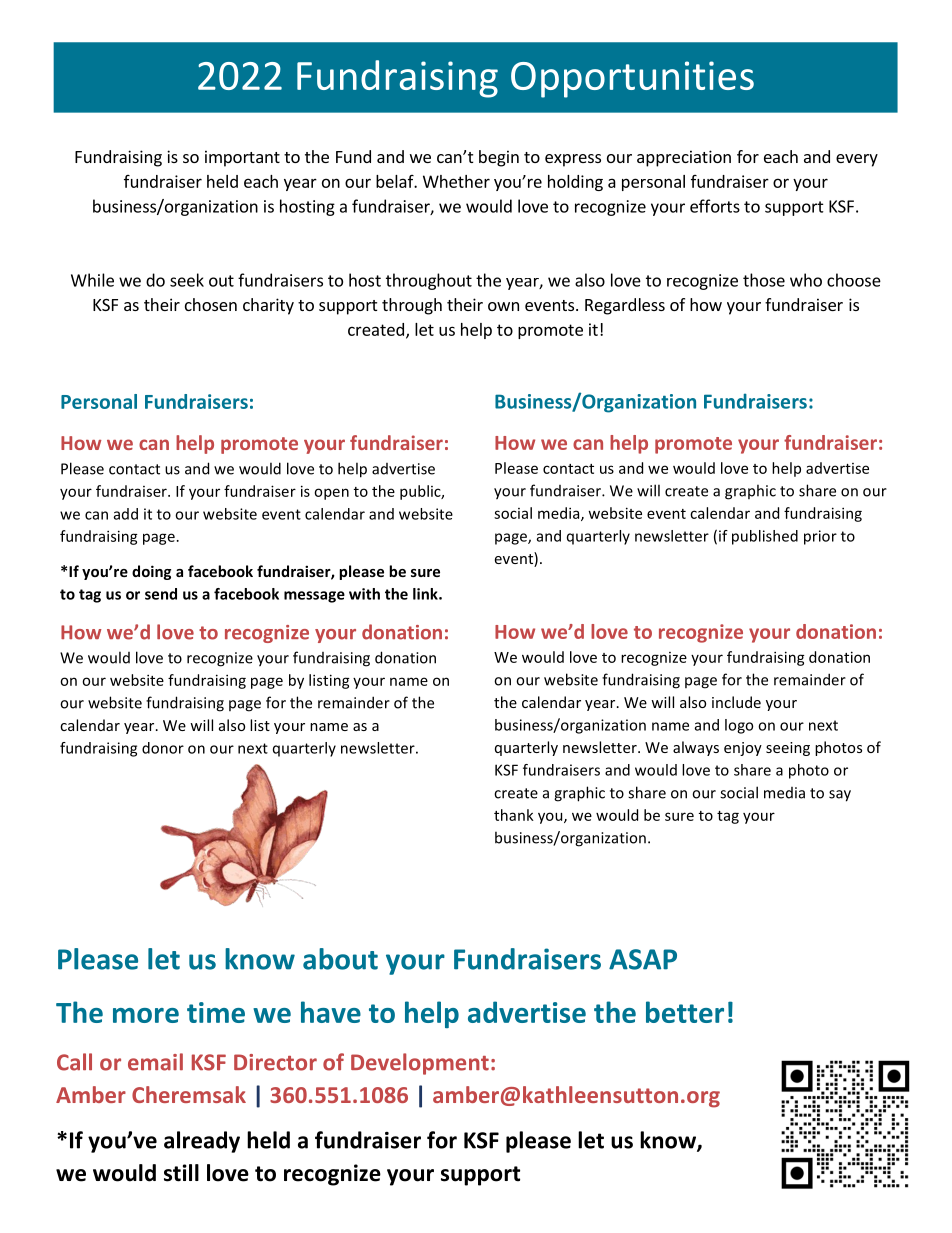 The image size is (952, 1233). What do you see at coordinates (146, 1015) in the document?
I see `more` at bounding box center [146, 1015].
